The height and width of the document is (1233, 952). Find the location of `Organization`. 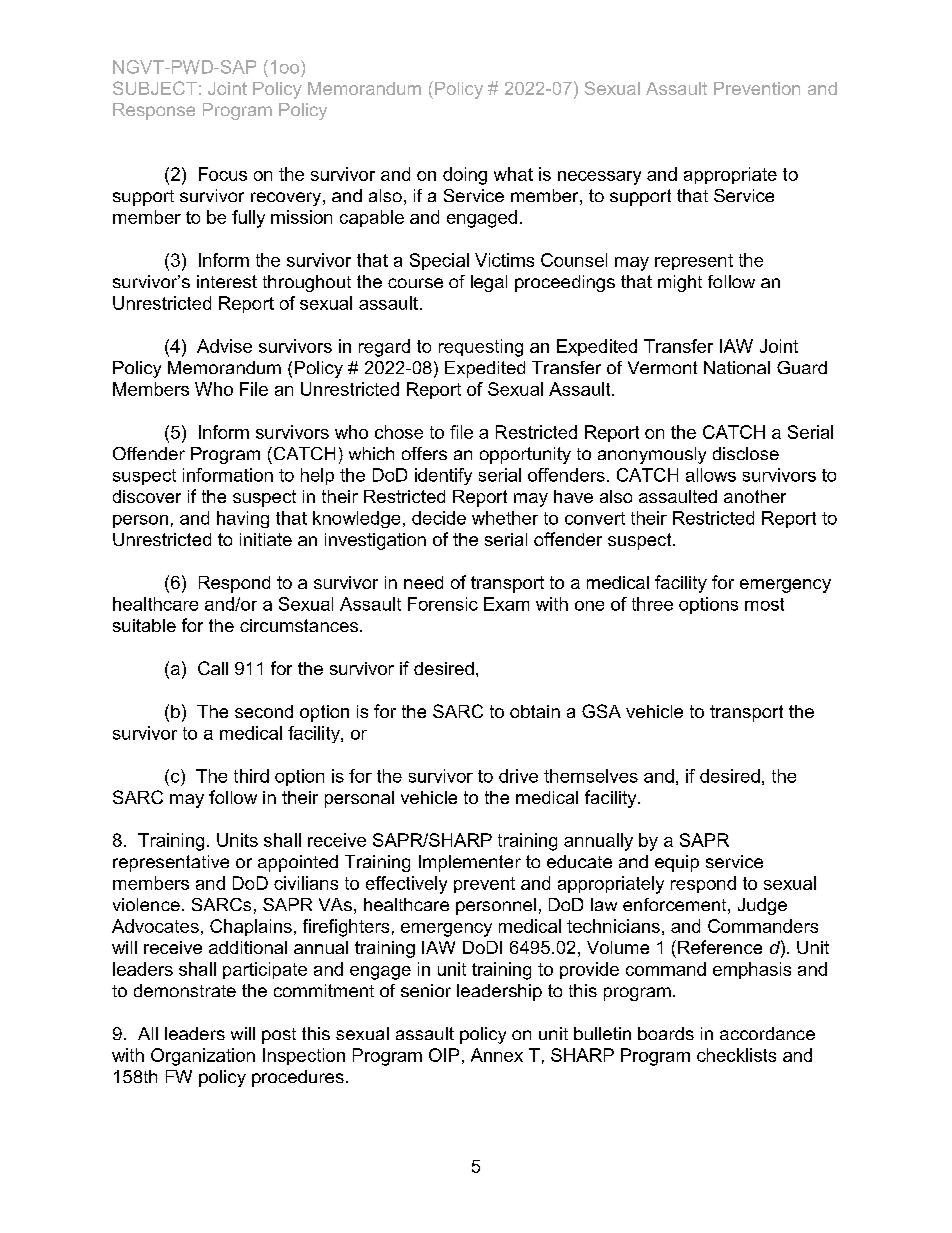

Organization is located at coordinates (203, 1057).
